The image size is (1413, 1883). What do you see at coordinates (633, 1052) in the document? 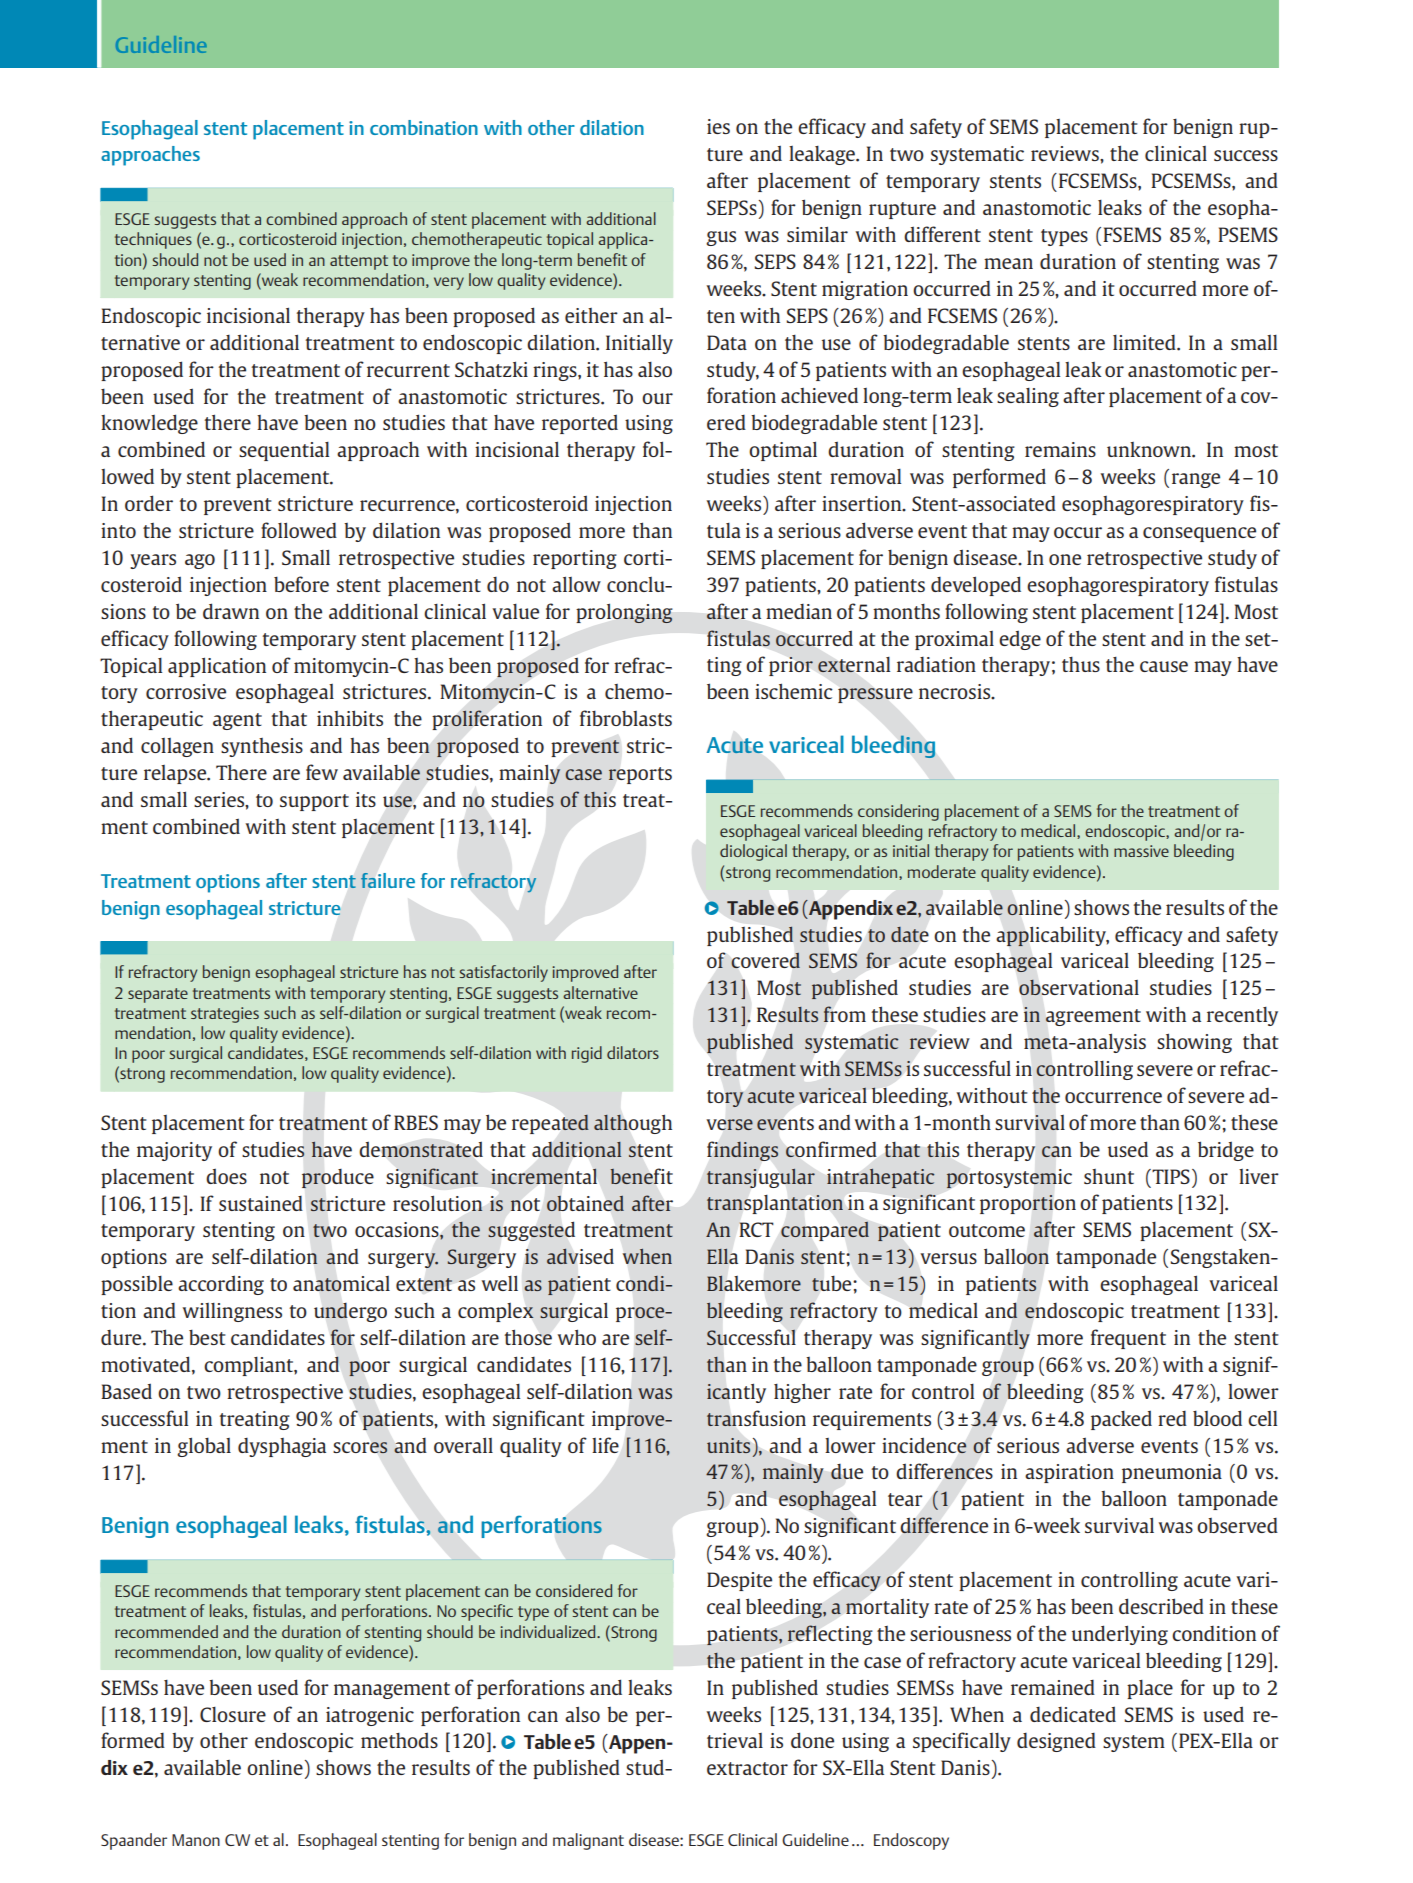
I see `dilators` at bounding box center [633, 1052].
